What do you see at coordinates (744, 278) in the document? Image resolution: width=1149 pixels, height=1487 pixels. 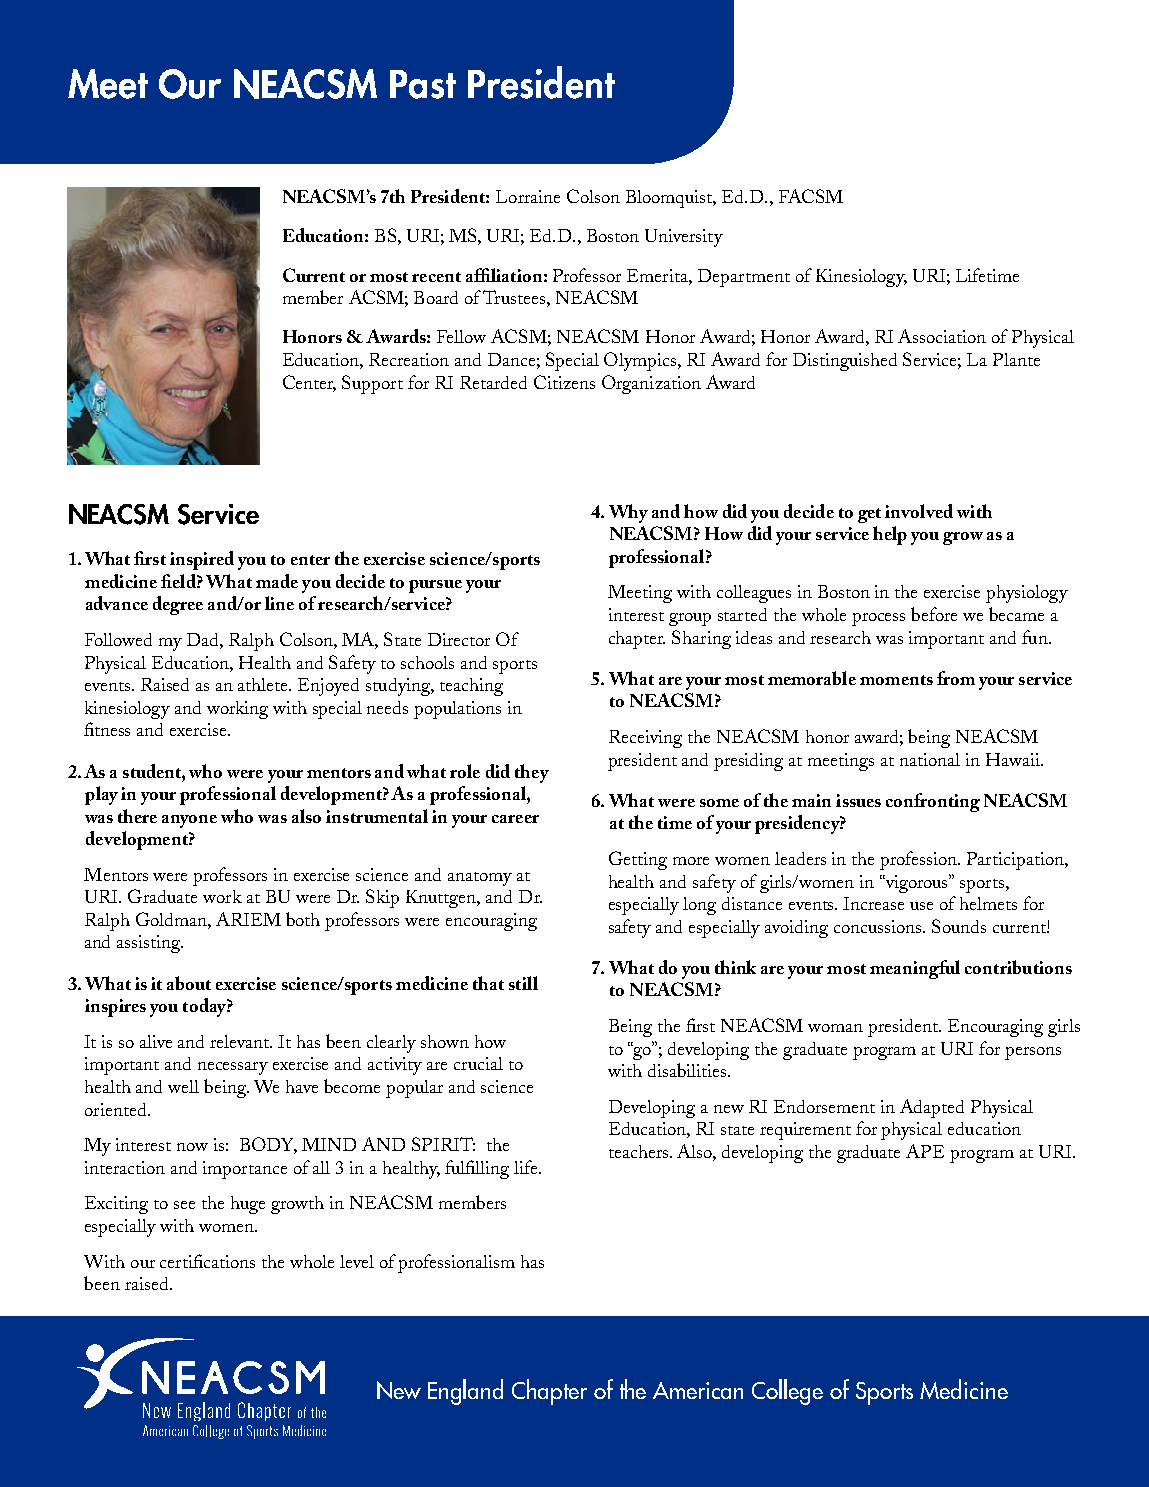 I see `Department` at bounding box center [744, 278].
